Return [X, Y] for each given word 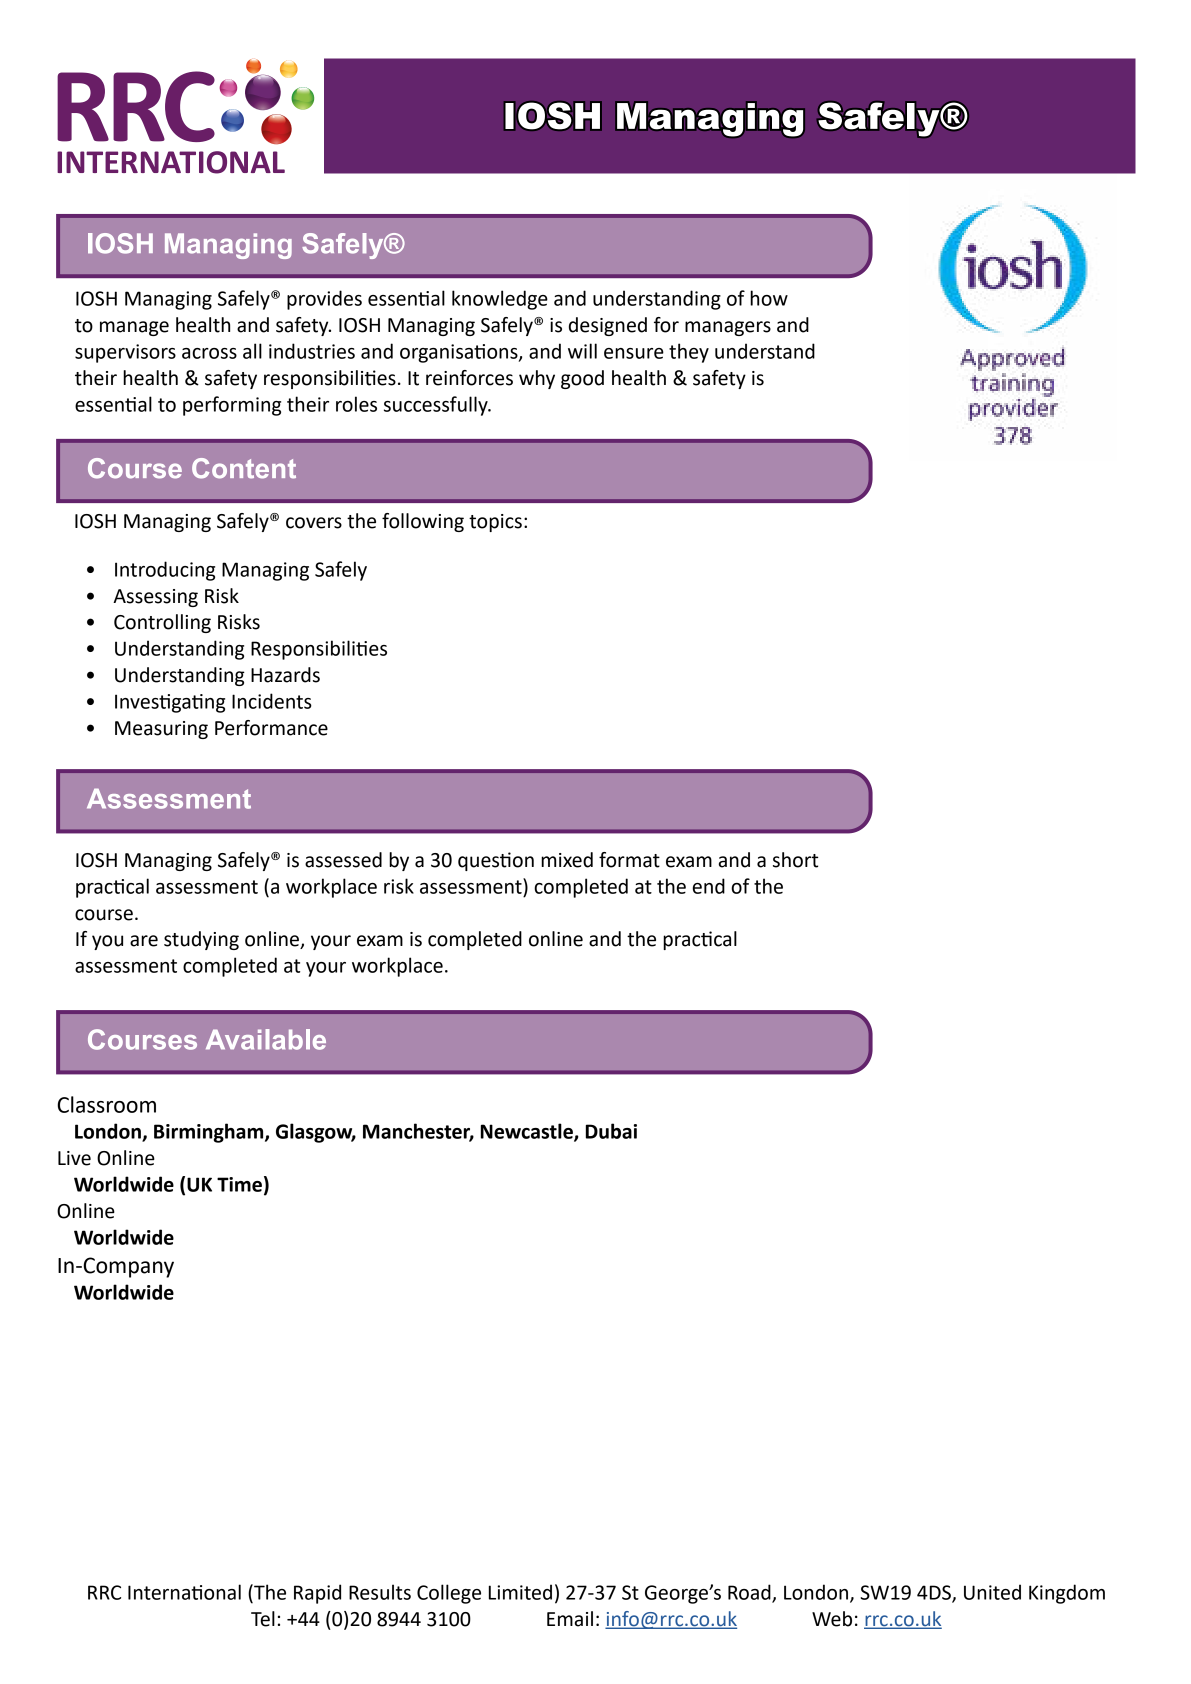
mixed [567, 860]
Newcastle [528, 1132]
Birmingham [210, 1133]
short [795, 860]
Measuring [161, 730]
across [209, 353]
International [184, 1592]
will [582, 351]
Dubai [611, 1131]
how [769, 298]
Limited [520, 1592]
